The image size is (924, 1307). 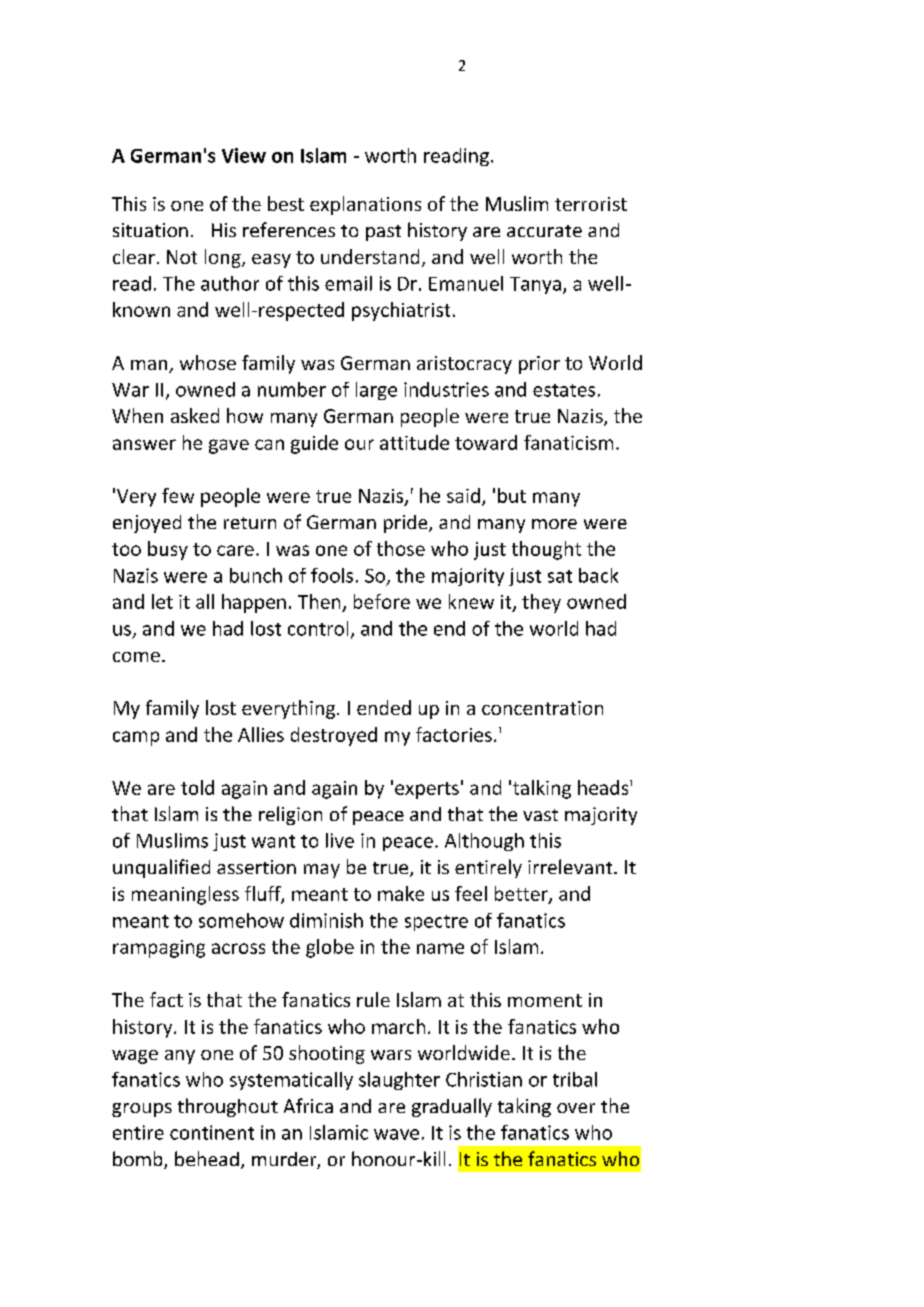 I want to click on situation, so click(x=150, y=230).
